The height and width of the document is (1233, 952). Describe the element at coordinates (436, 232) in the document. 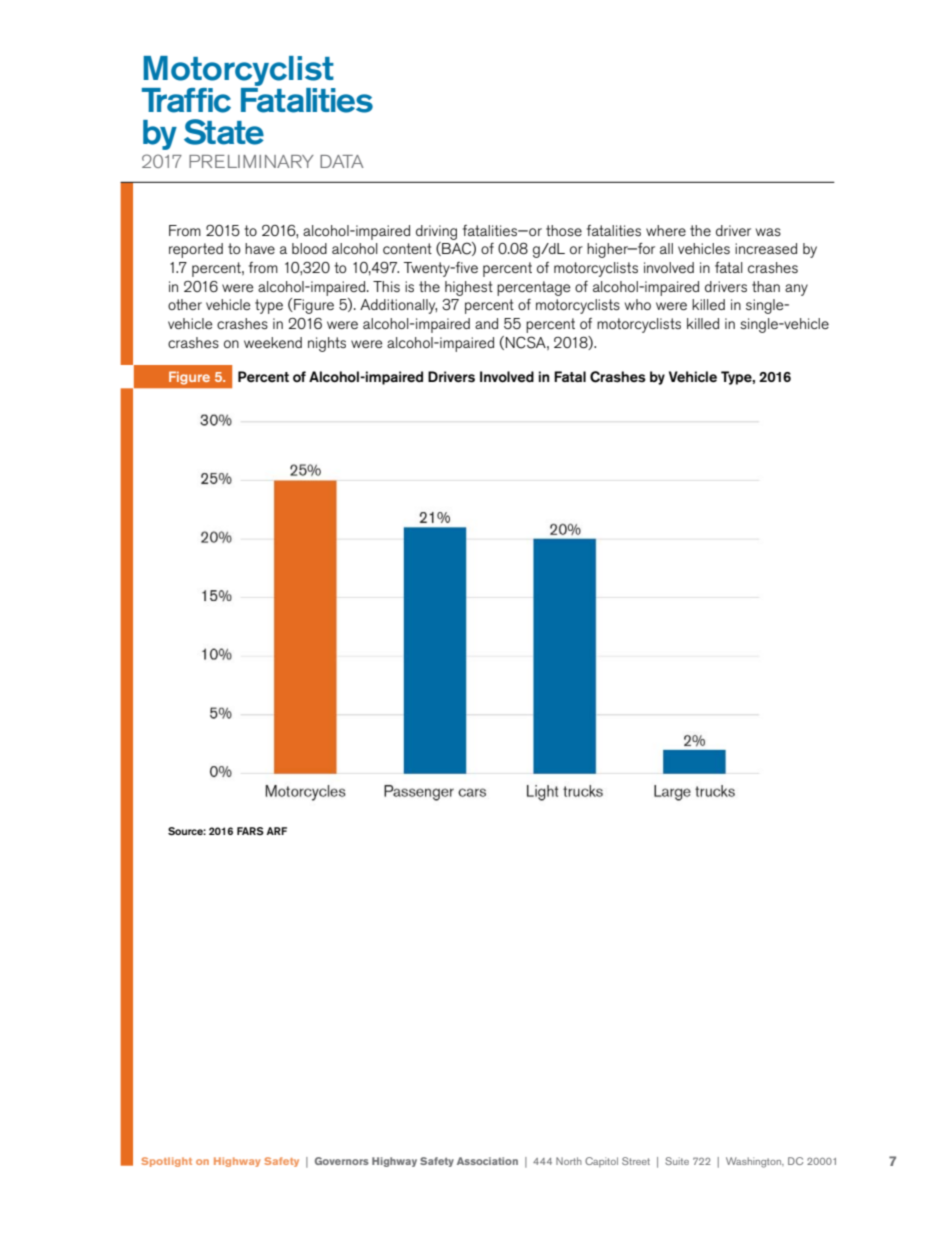

I see `driving` at that location.
